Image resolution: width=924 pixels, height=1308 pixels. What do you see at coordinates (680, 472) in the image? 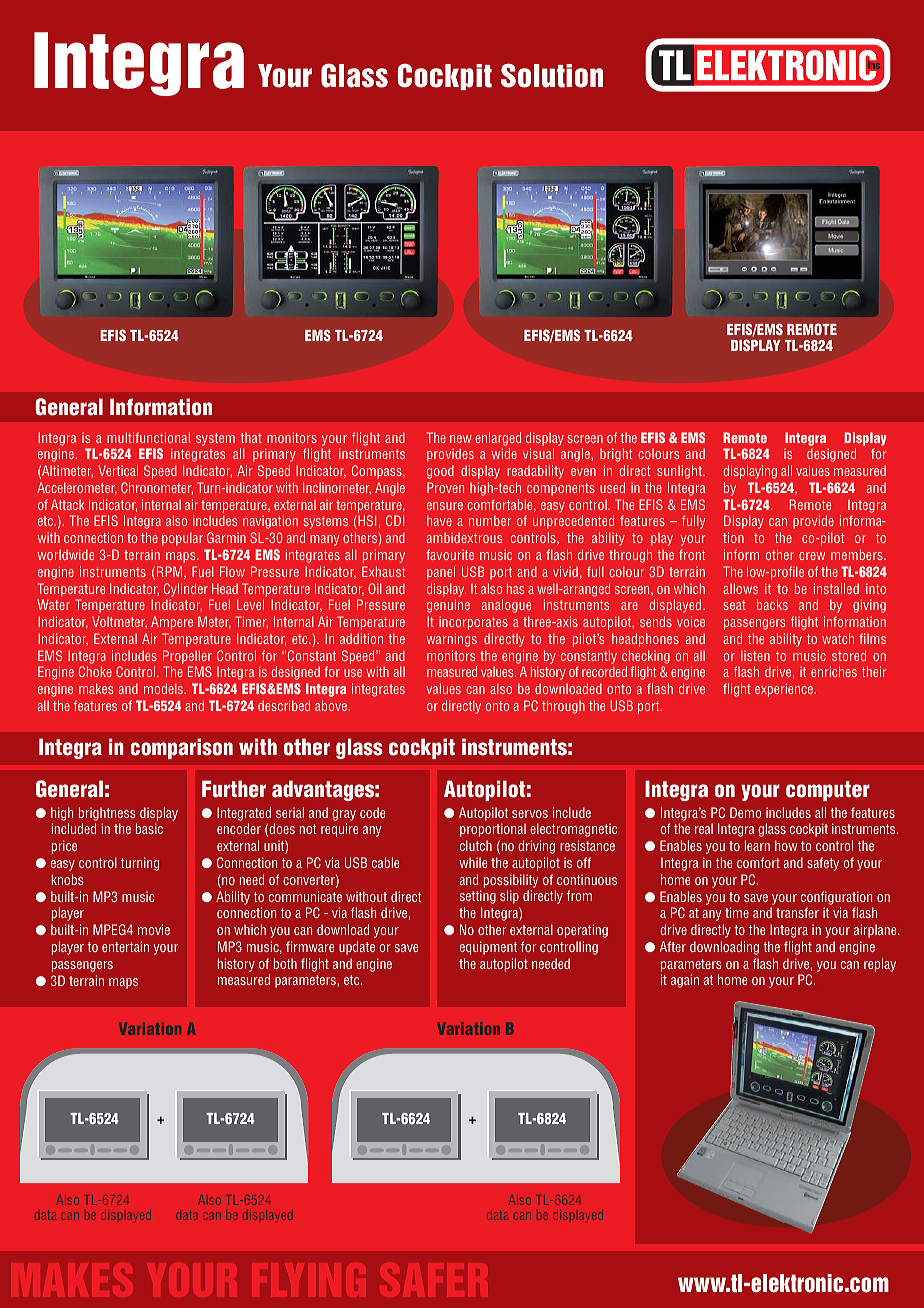
I see `sunlight` at bounding box center [680, 472].
